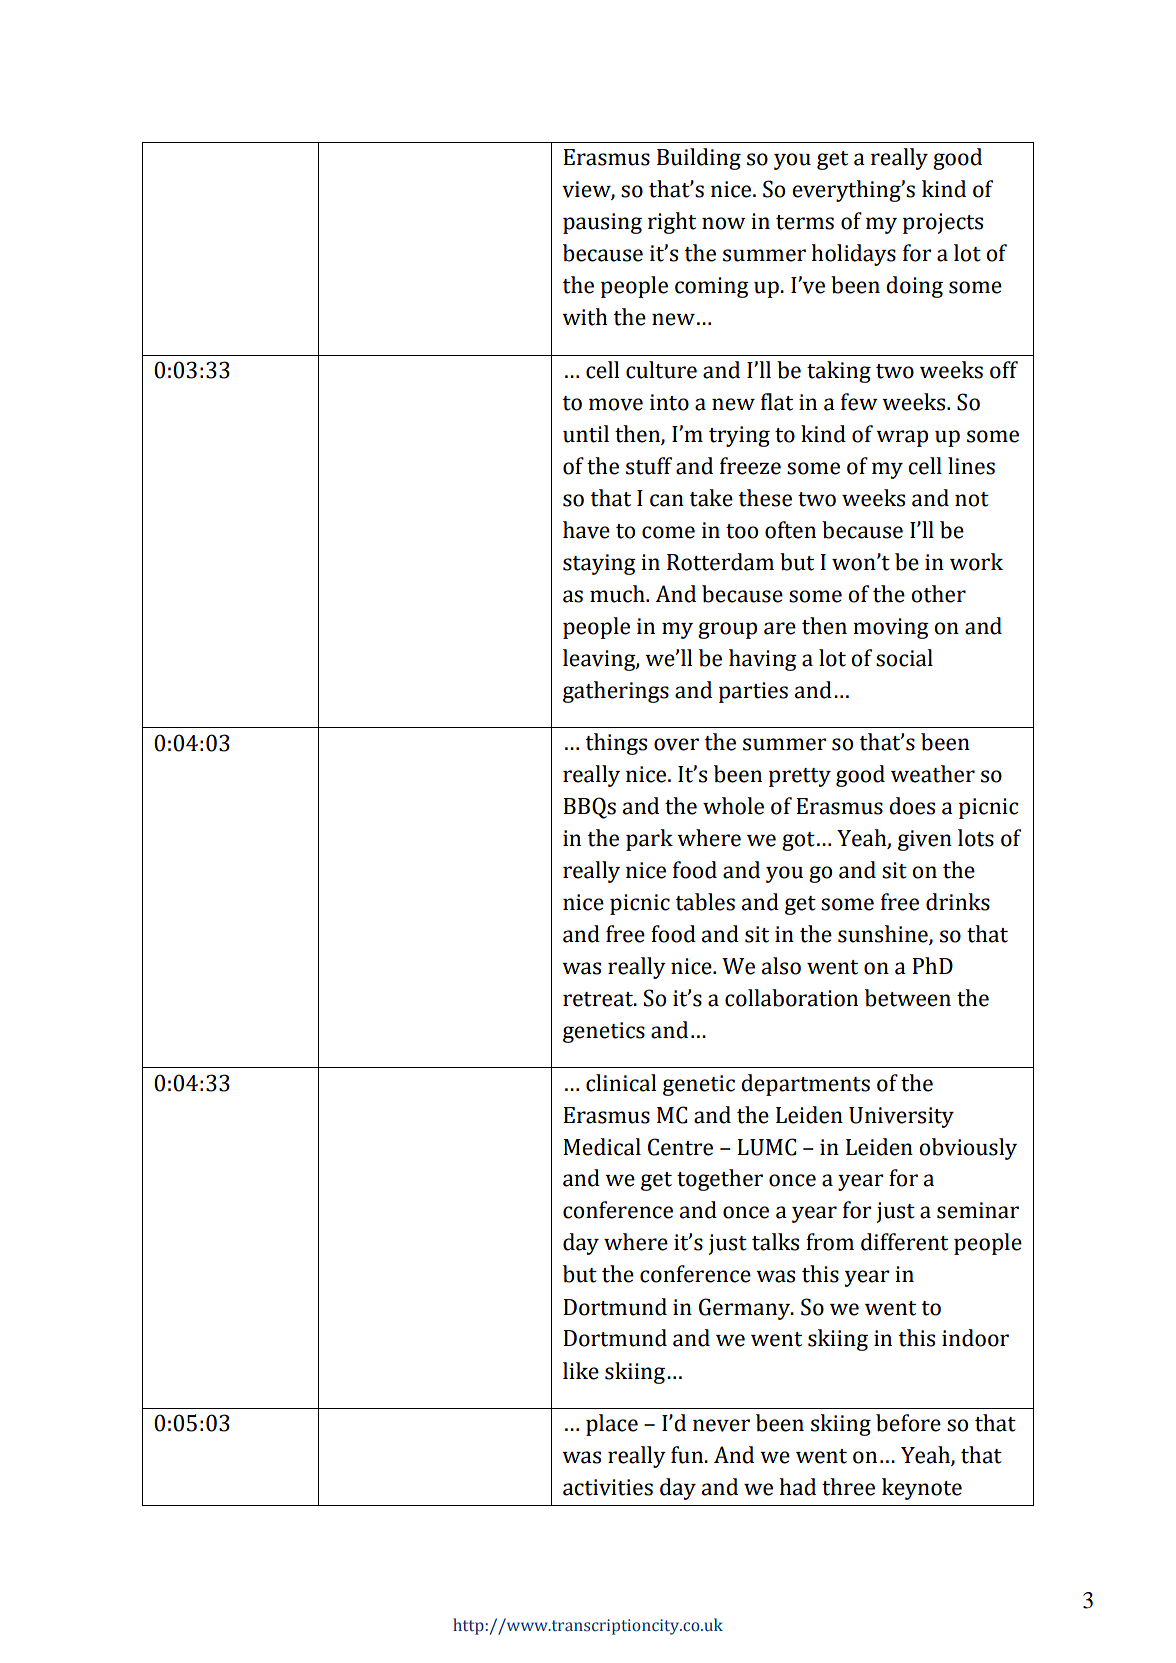  What do you see at coordinates (976, 838) in the page?
I see `lots` at bounding box center [976, 838].
